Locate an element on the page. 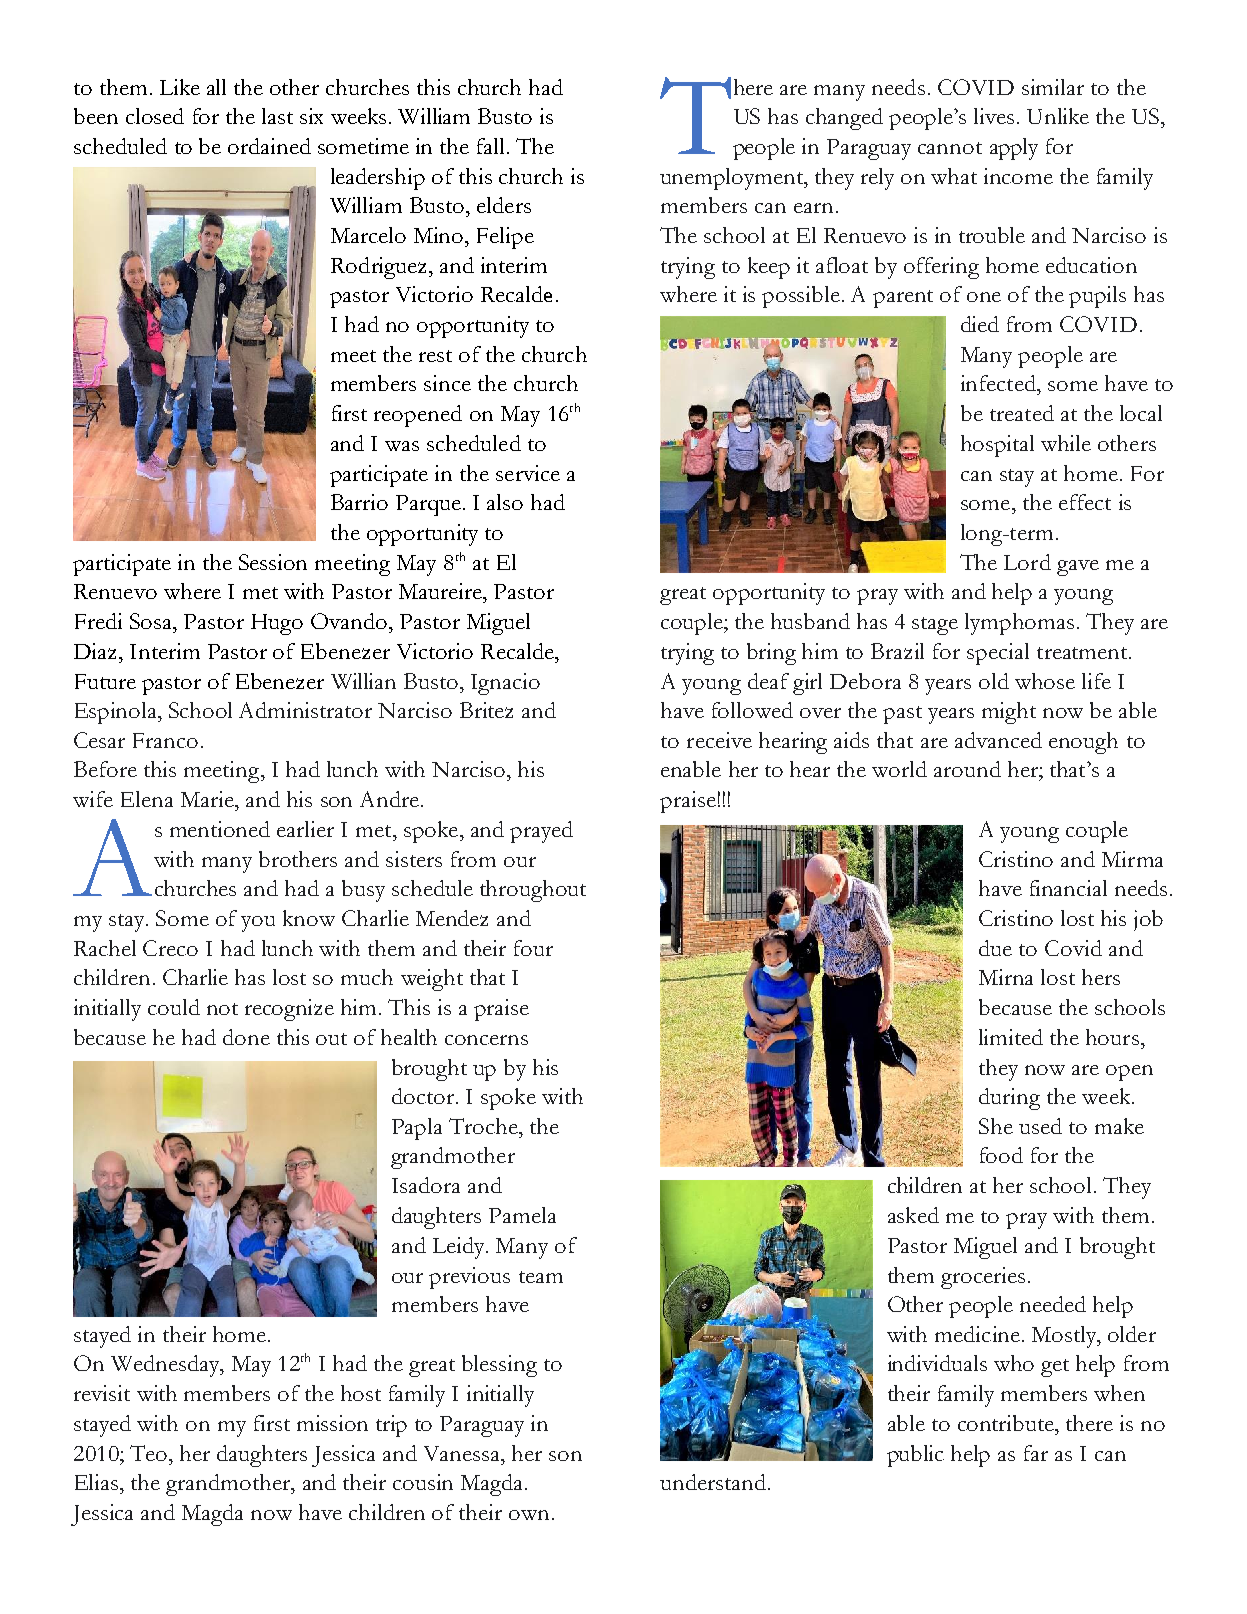  apply is located at coordinates (1014, 149).
